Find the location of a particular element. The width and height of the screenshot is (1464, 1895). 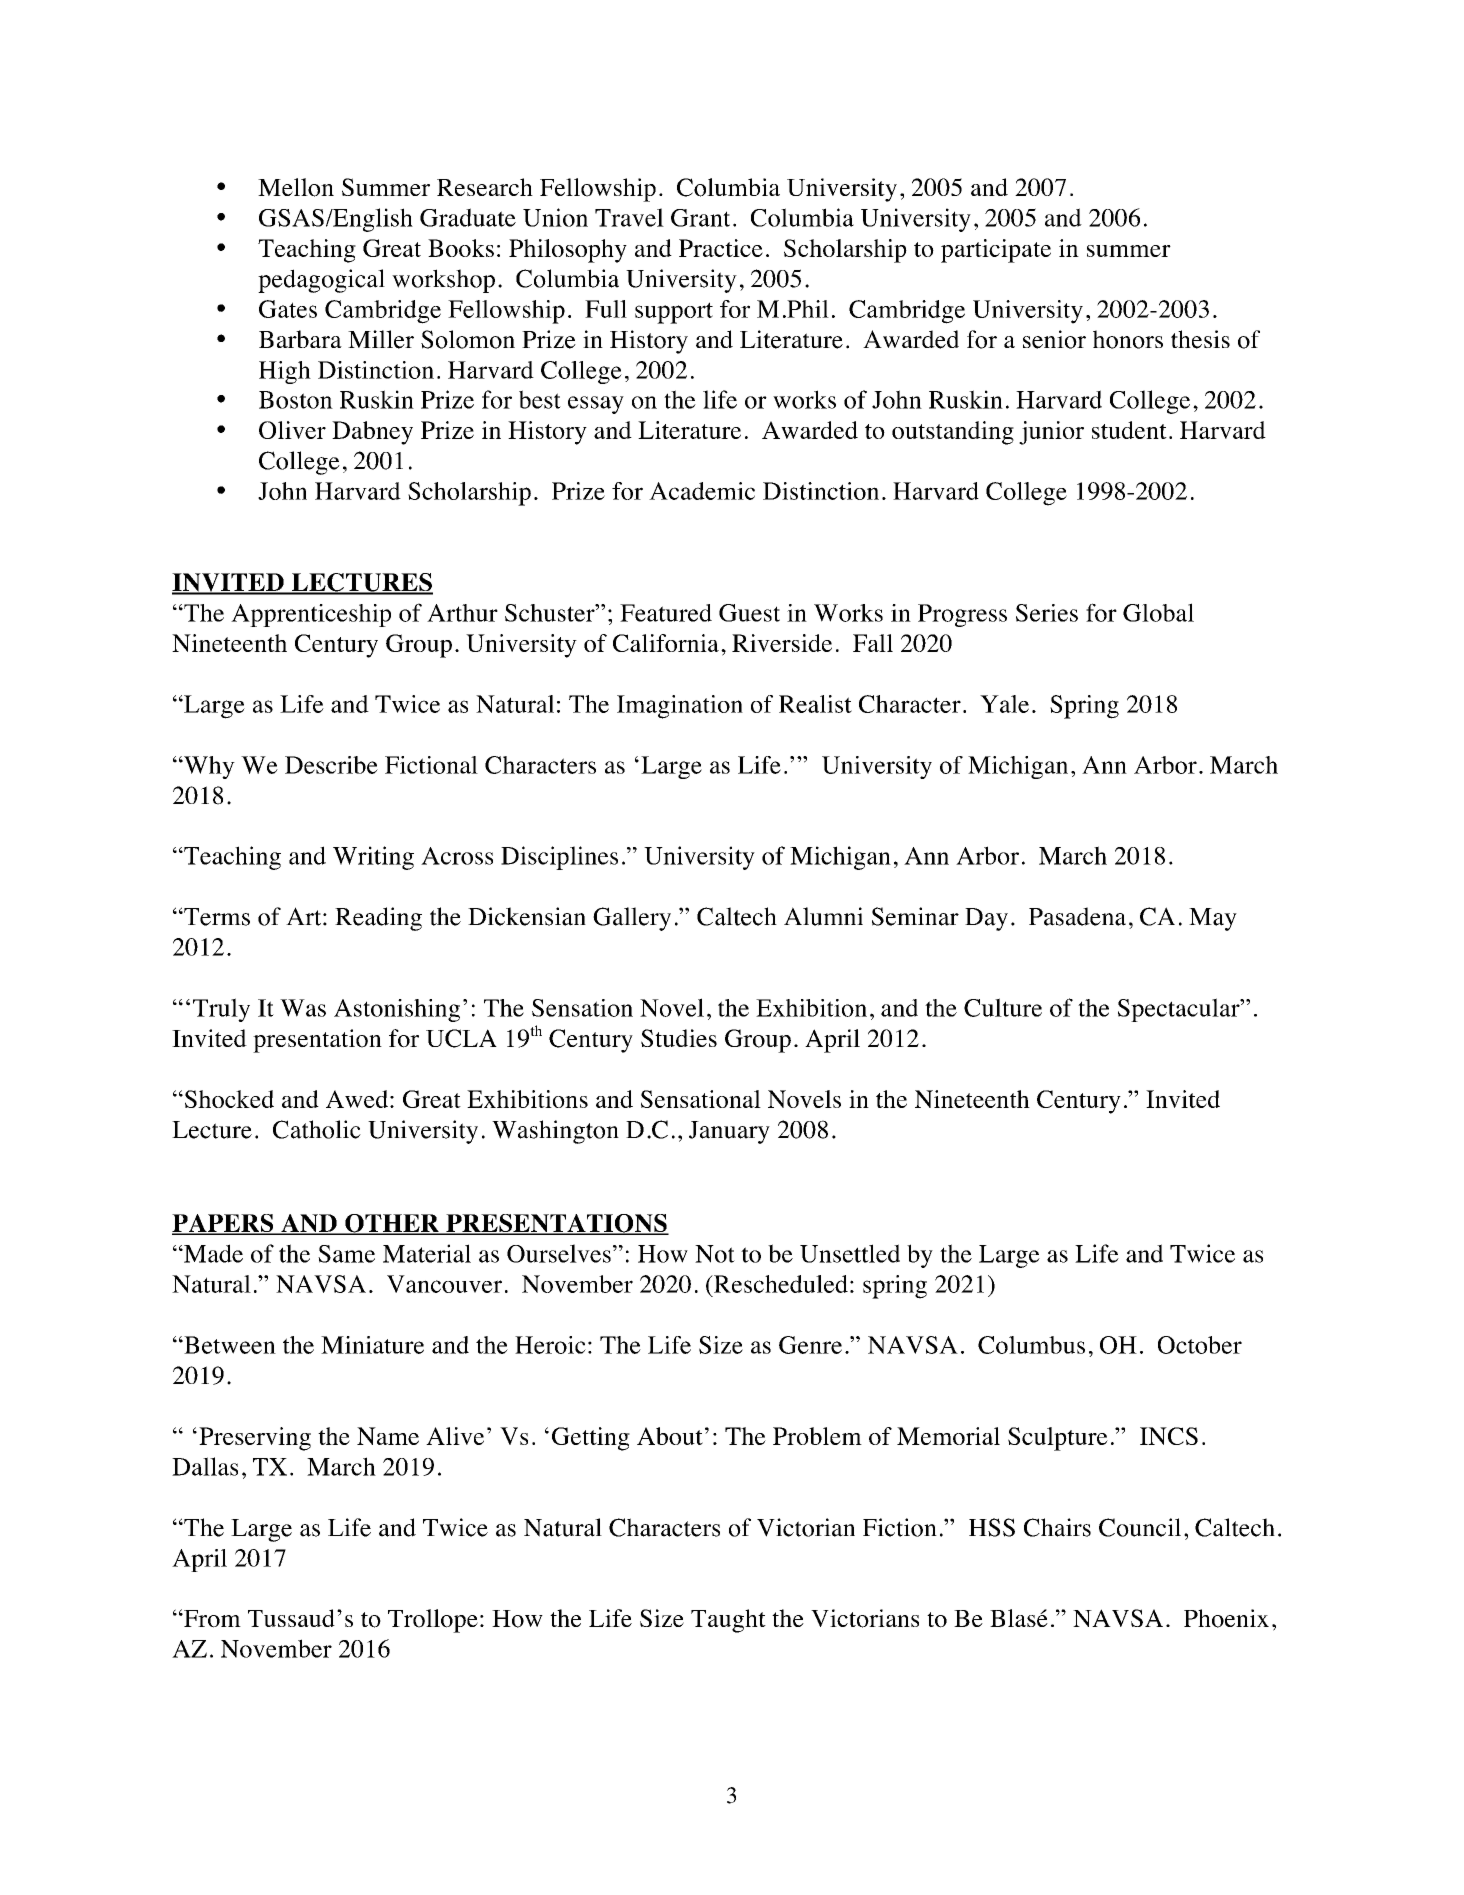

Mellon is located at coordinates (296, 187).
